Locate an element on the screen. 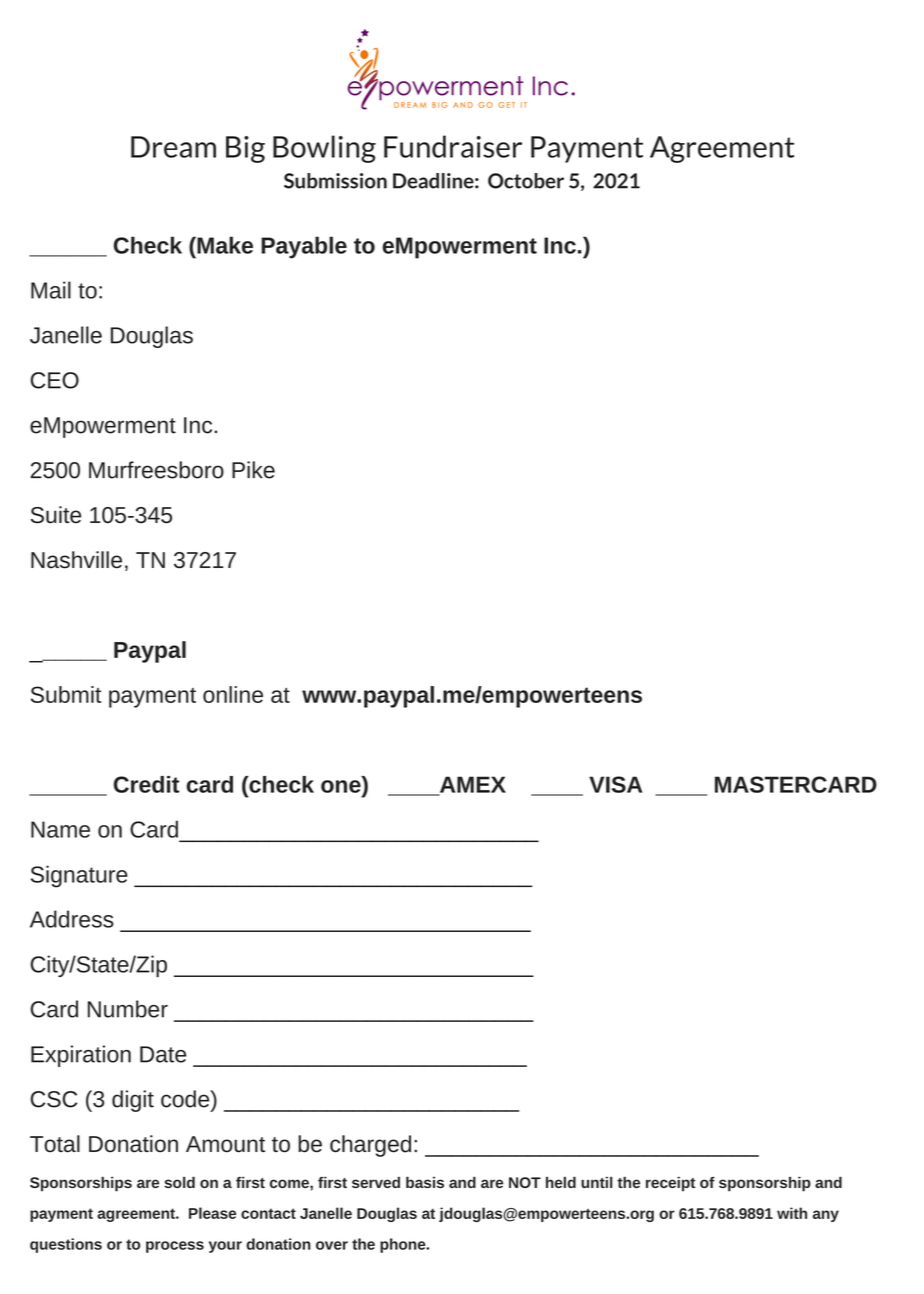  basis is located at coordinates (425, 1182).
